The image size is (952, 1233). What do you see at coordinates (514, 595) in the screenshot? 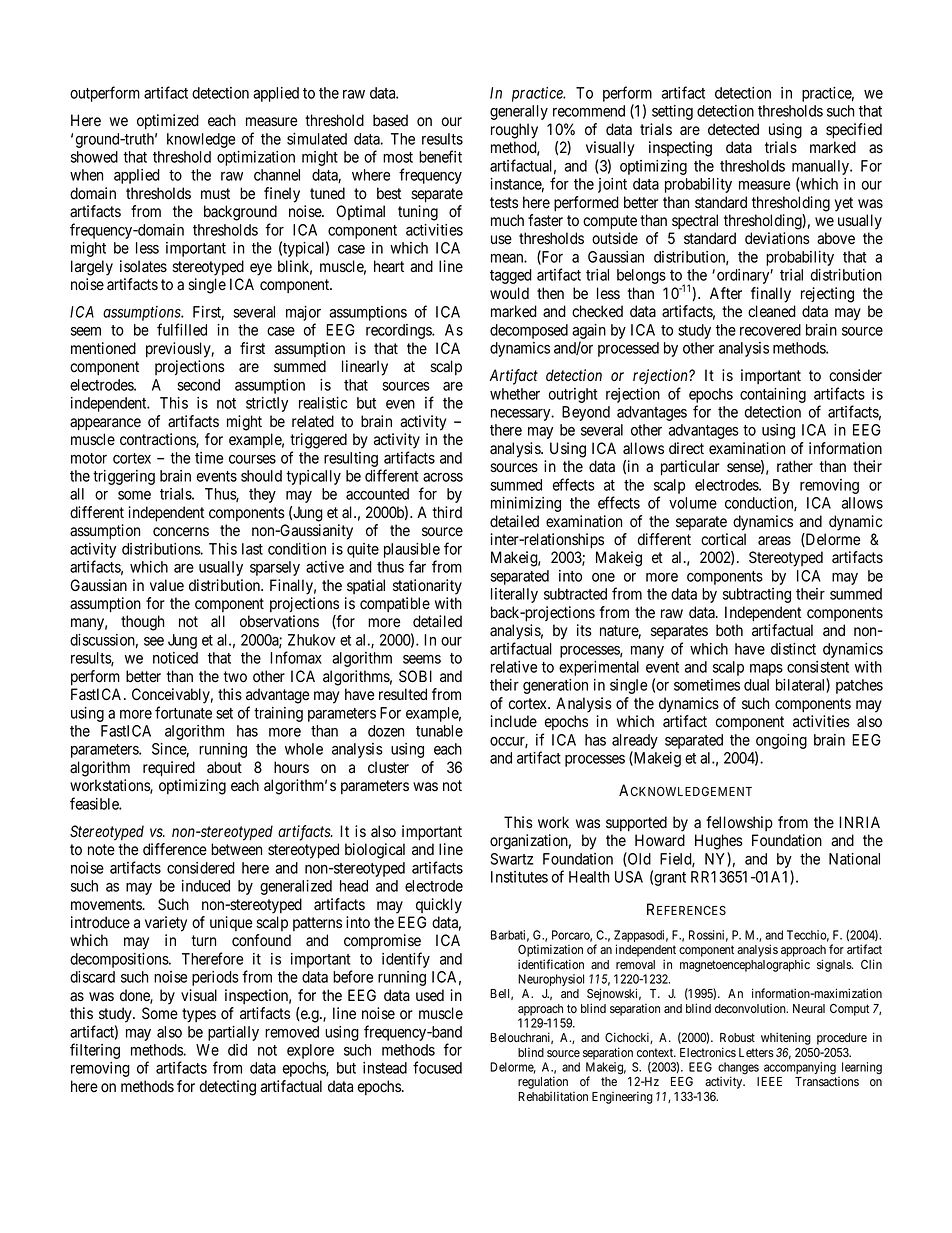
I see `literally` at bounding box center [514, 595].
